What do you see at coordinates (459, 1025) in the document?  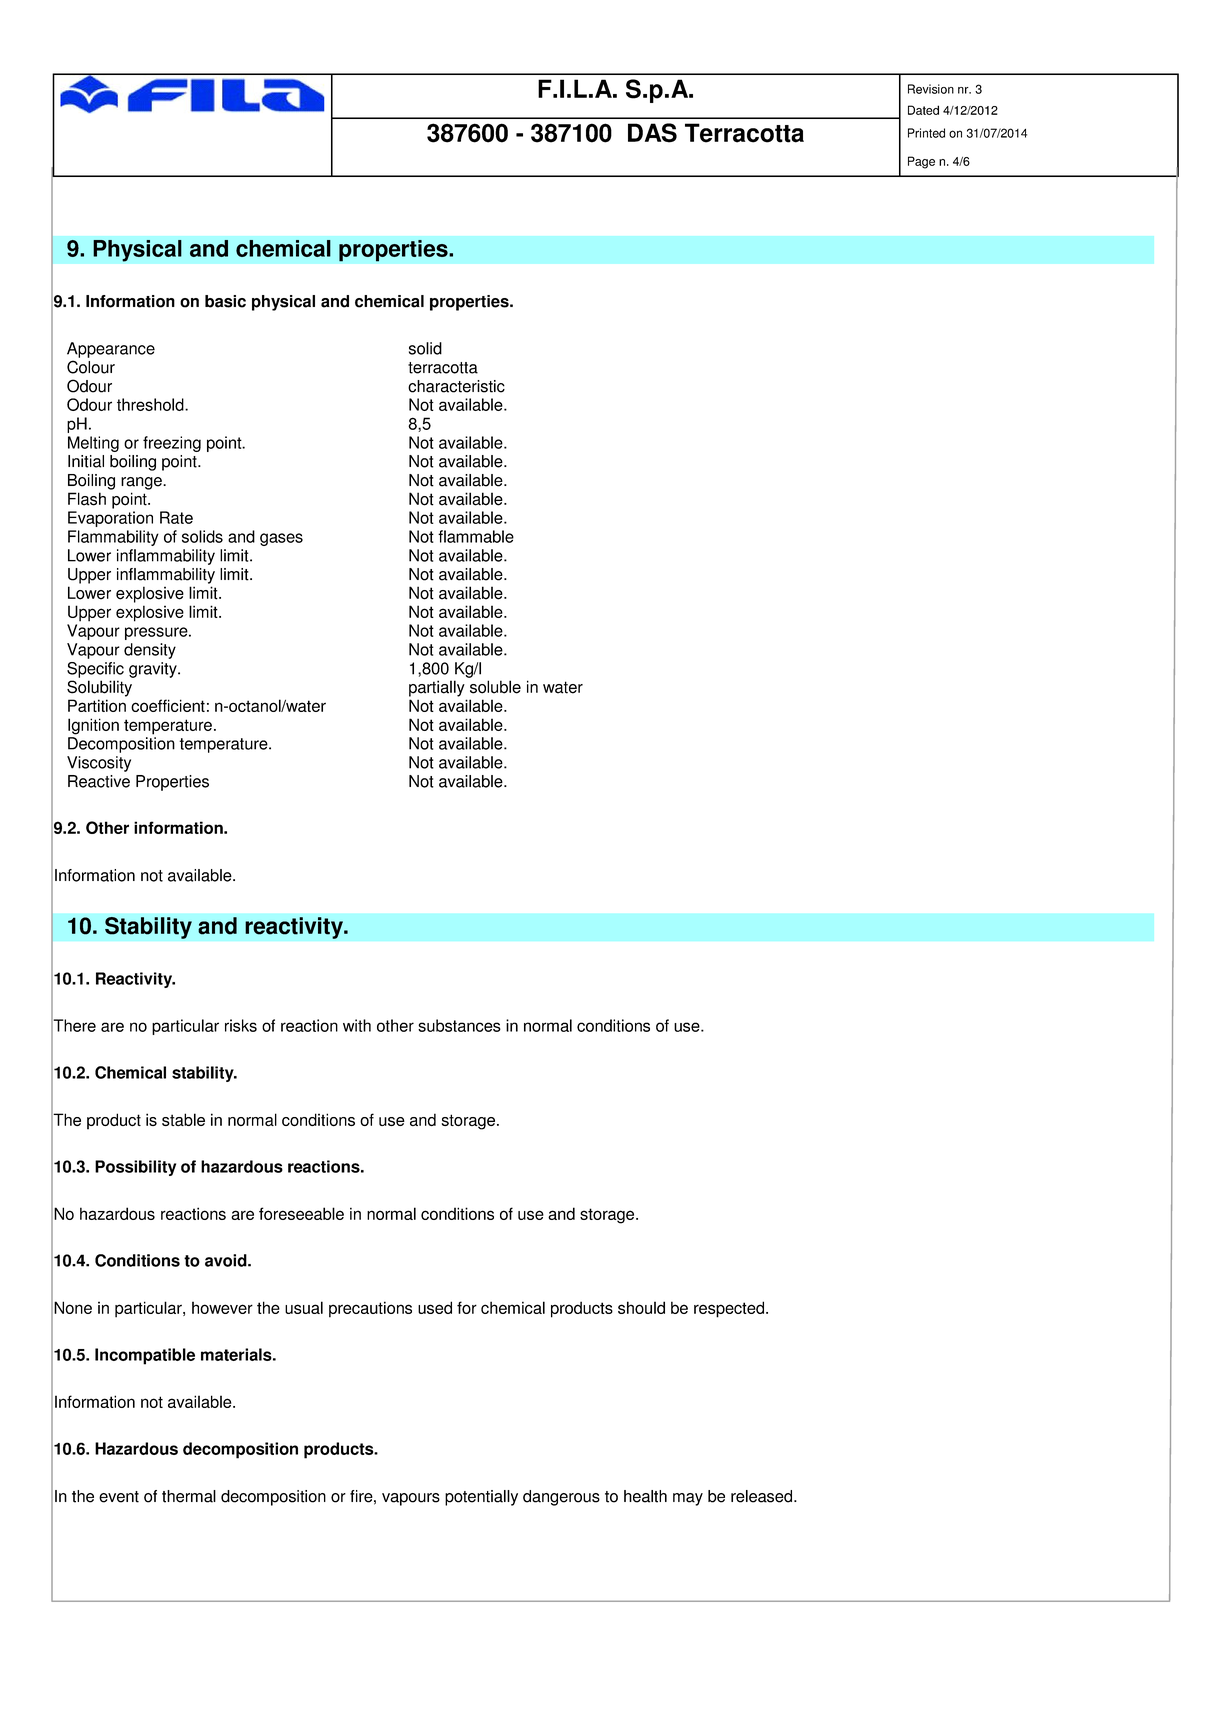 I see `substances` at bounding box center [459, 1025].
